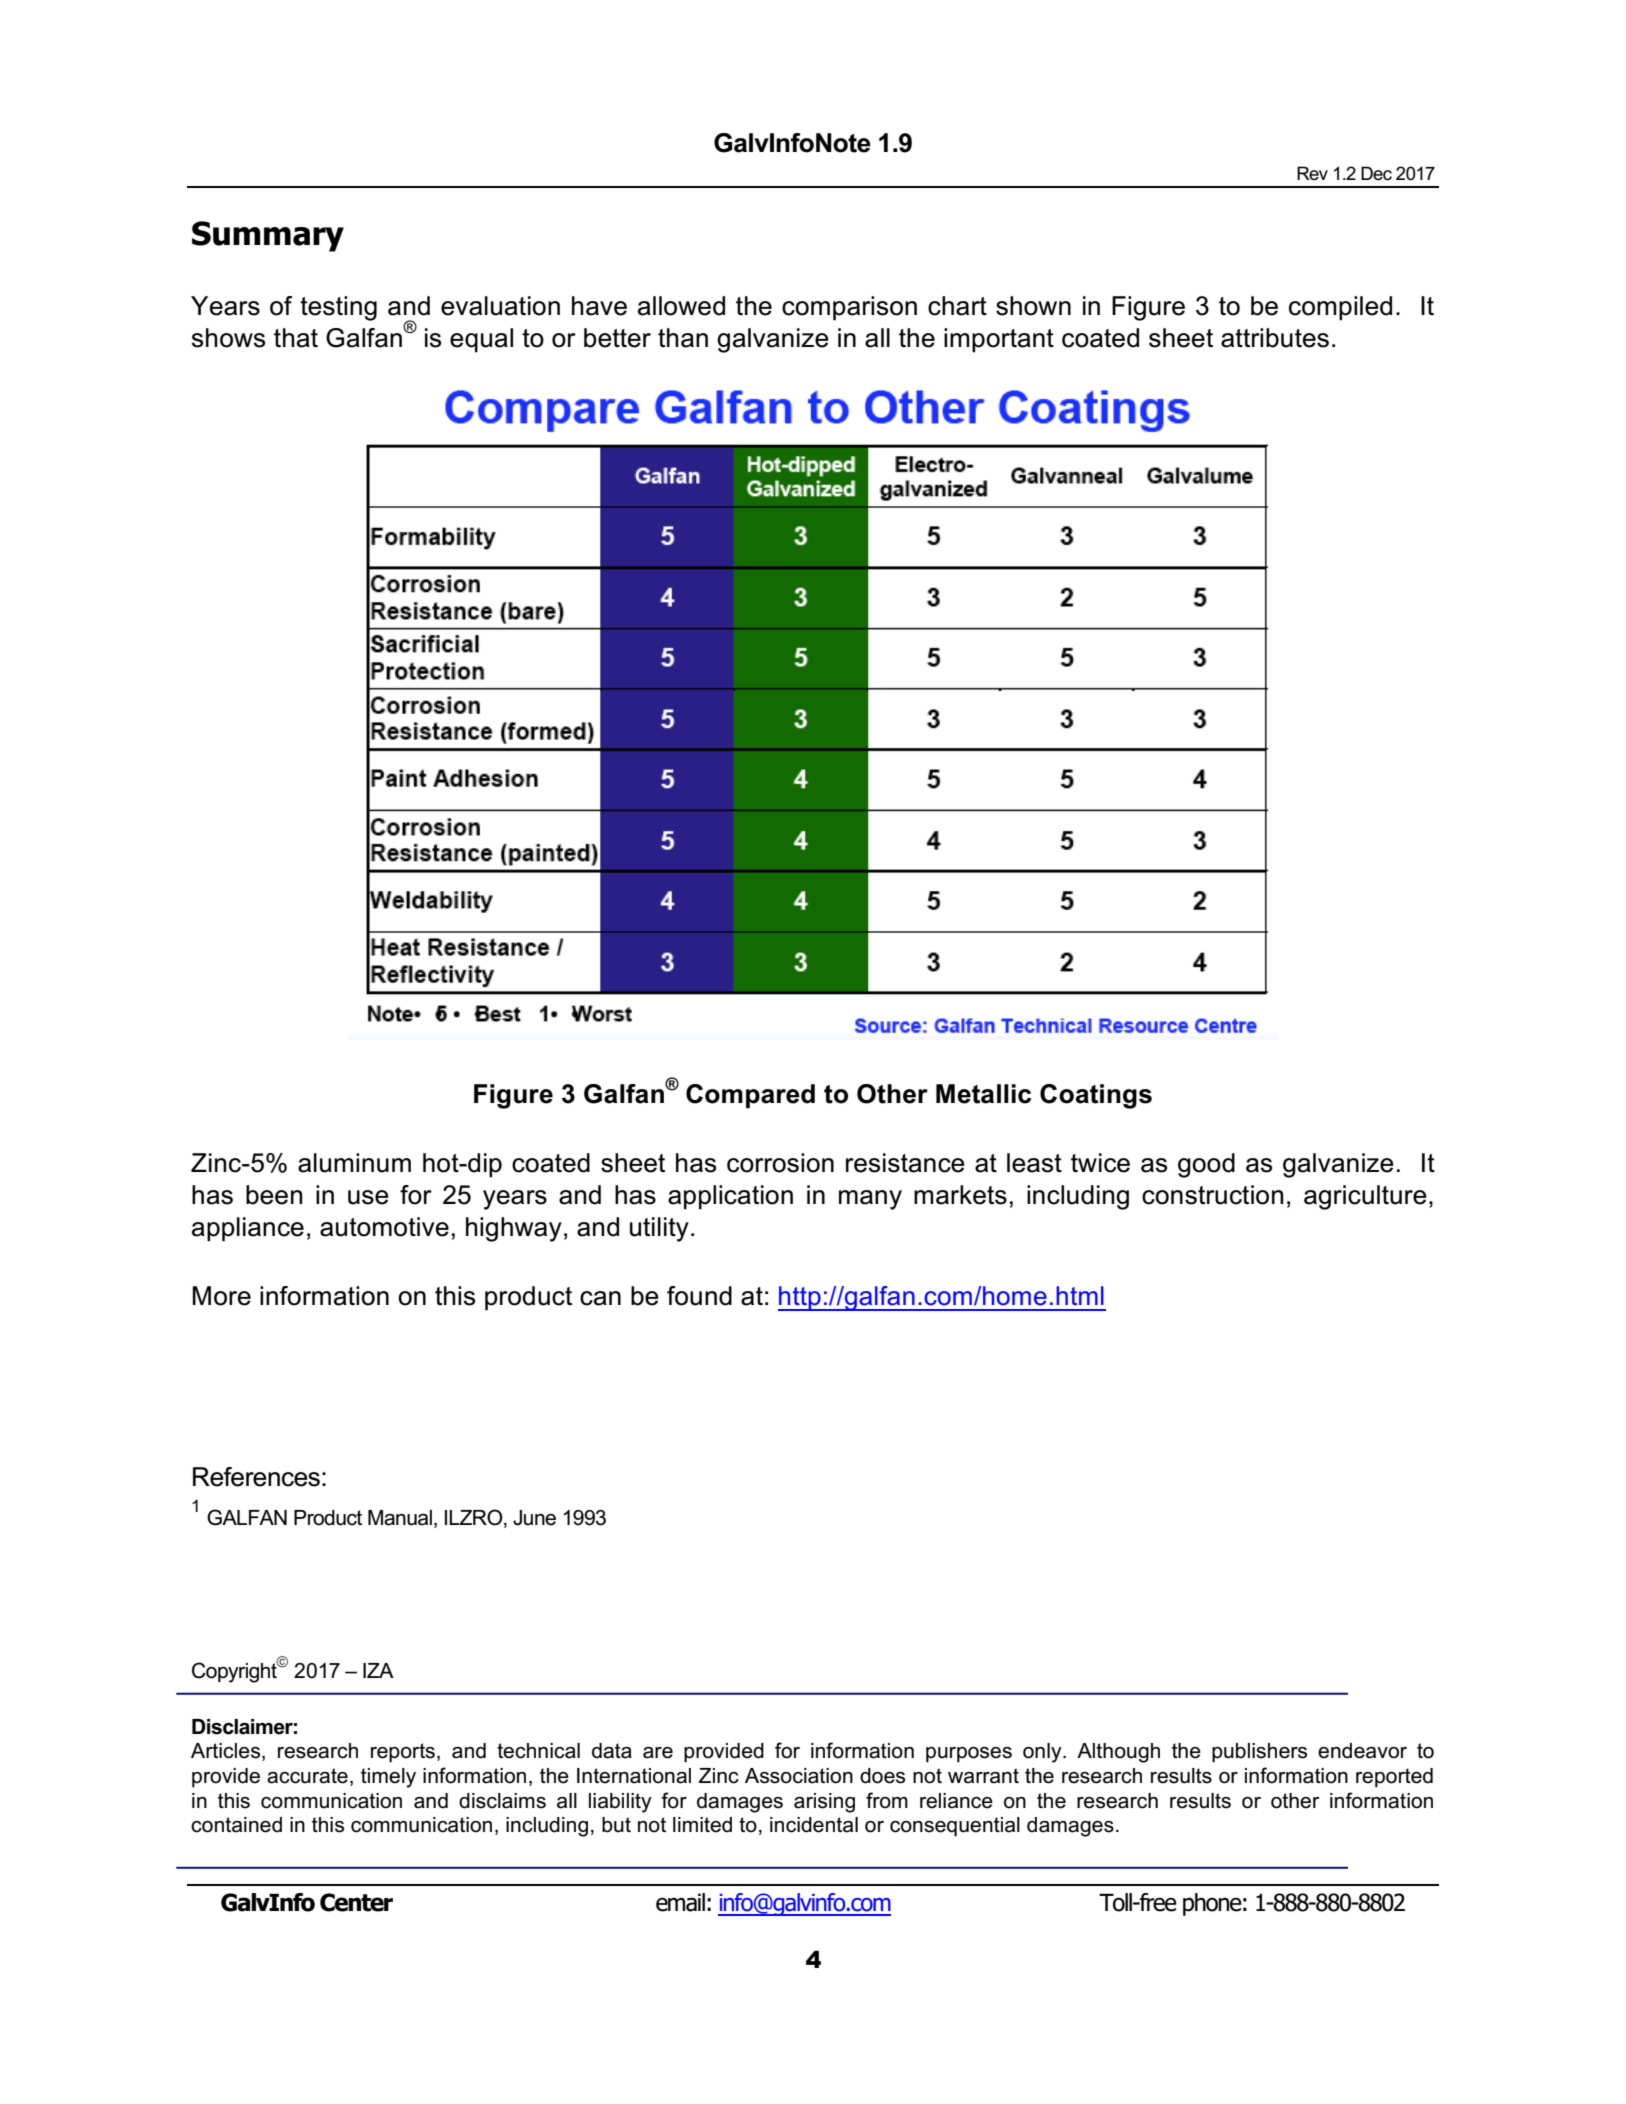 The height and width of the screenshot is (2104, 1626). What do you see at coordinates (354, 1163) in the screenshot?
I see `aluminum` at bounding box center [354, 1163].
